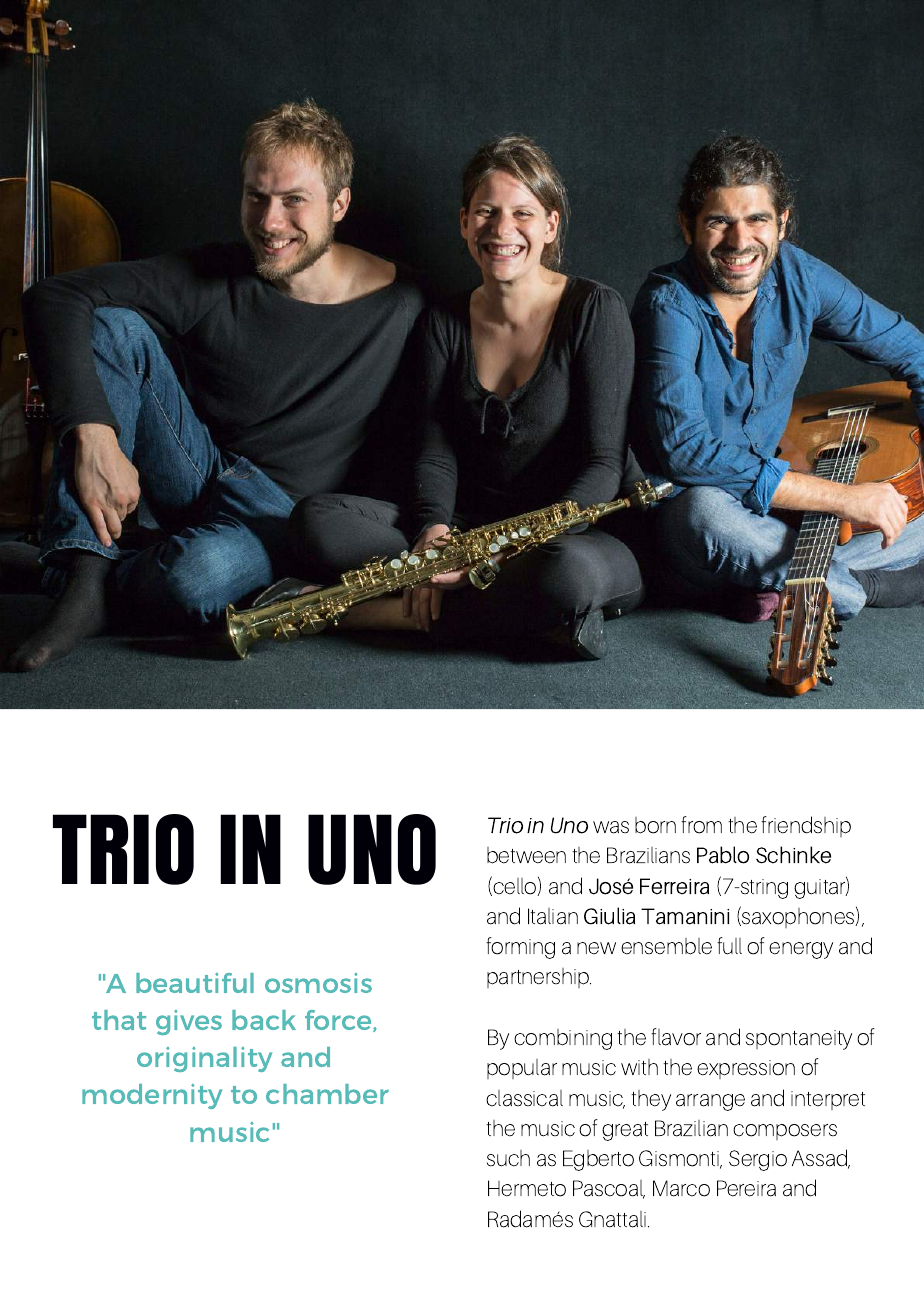 The image size is (924, 1308). I want to click on classical, so click(524, 1098).
